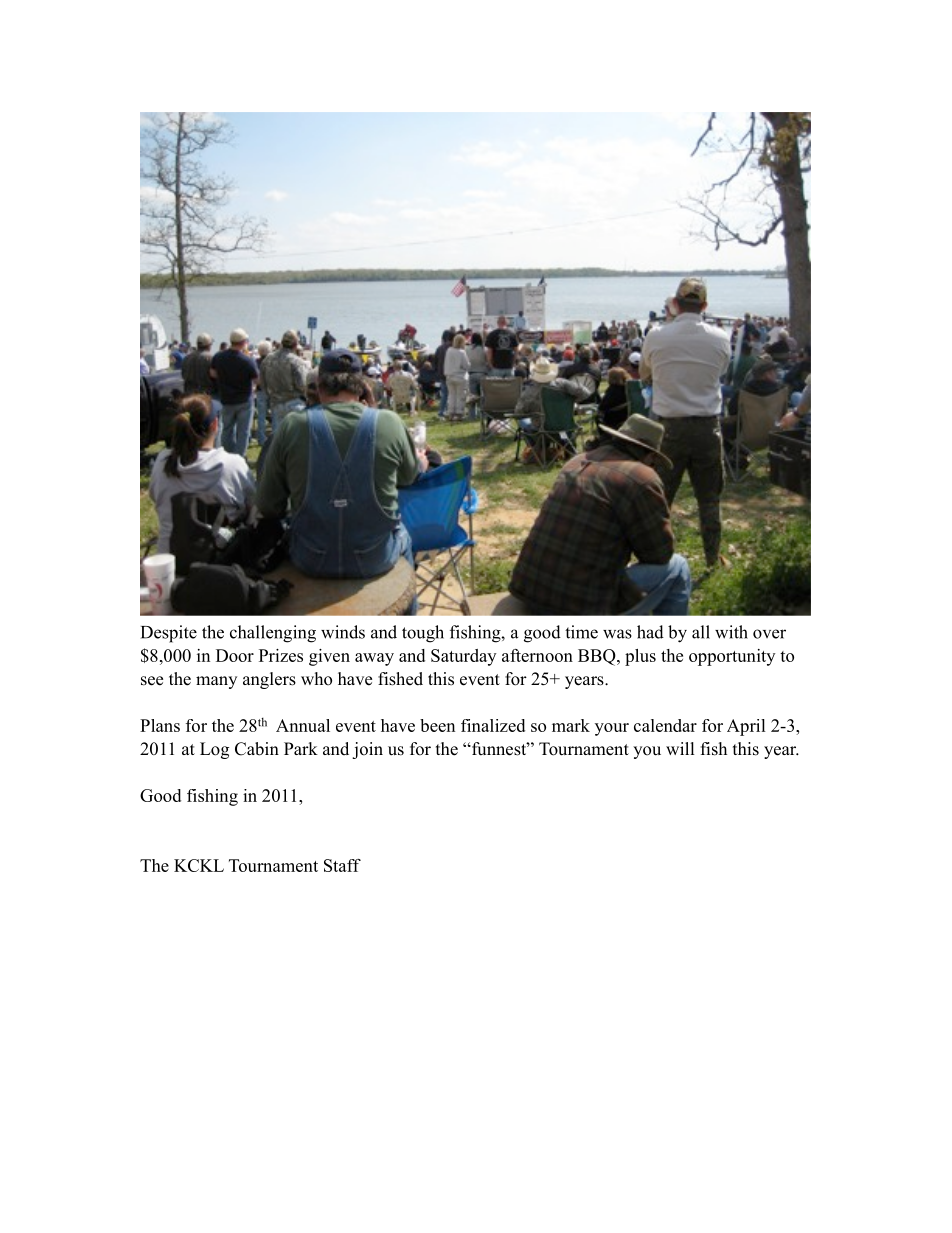 Image resolution: width=952 pixels, height=1233 pixels. I want to click on challenging, so click(273, 634).
